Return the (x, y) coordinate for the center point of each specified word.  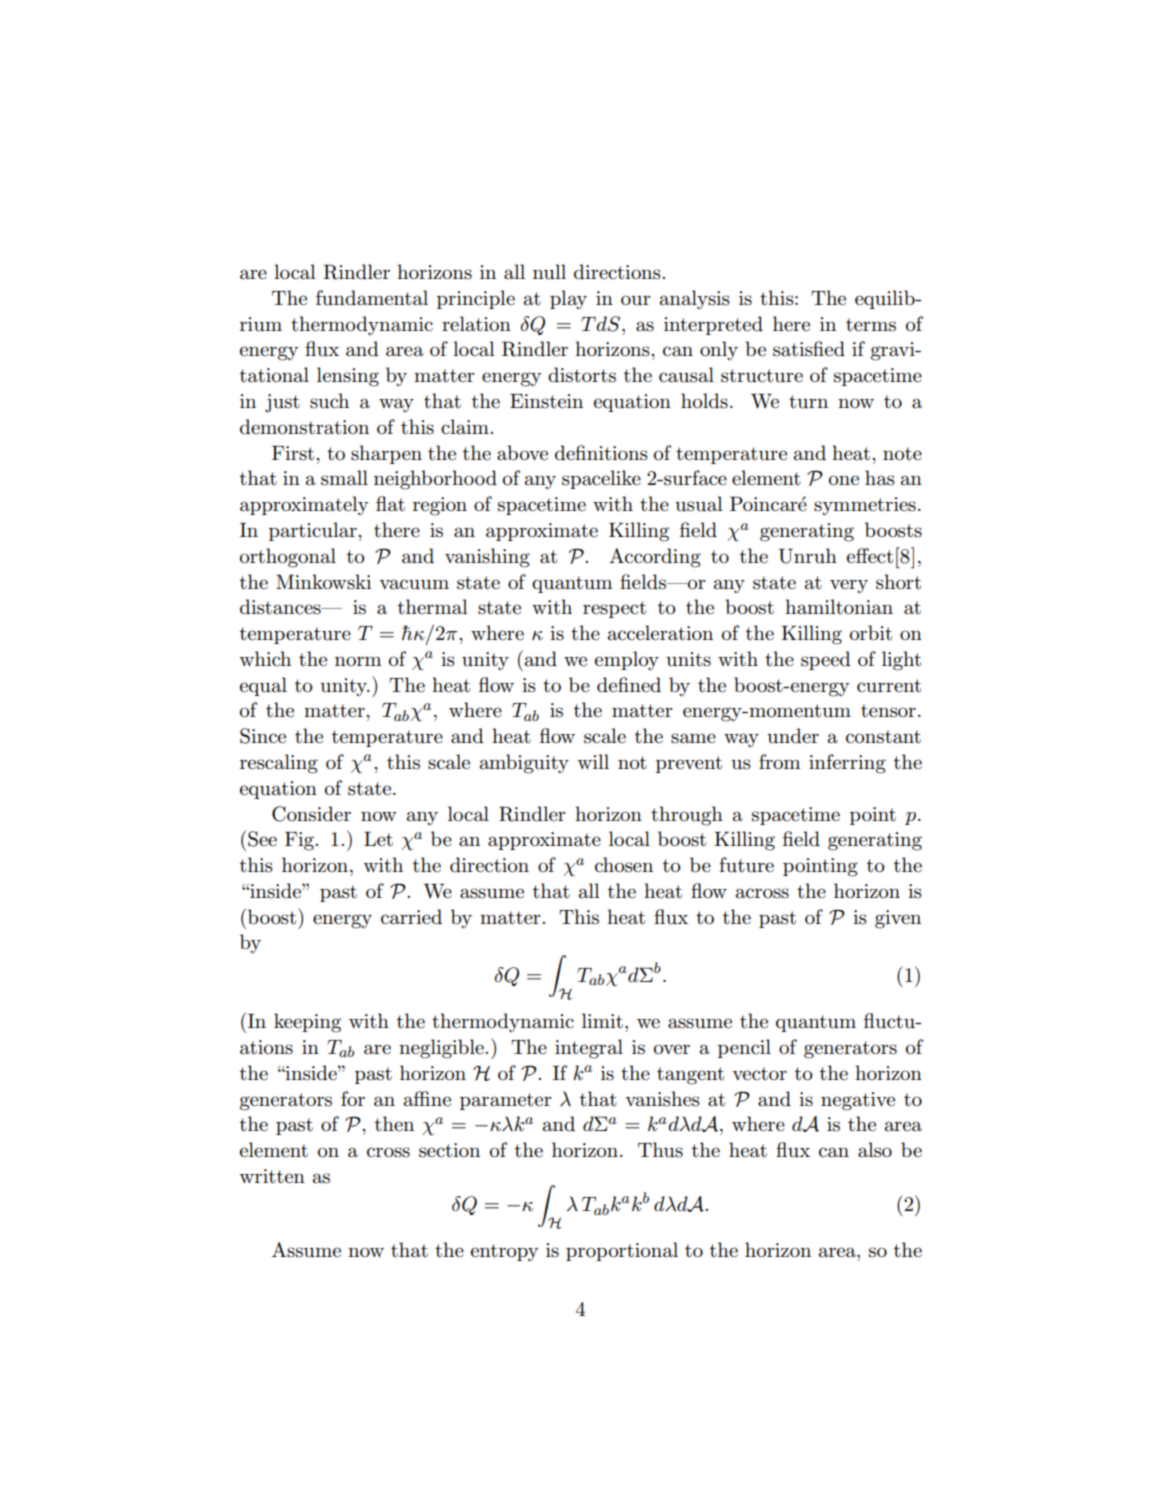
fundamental (372, 298)
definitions (601, 453)
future (746, 865)
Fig (300, 841)
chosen (624, 865)
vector (759, 1074)
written (272, 1176)
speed (826, 660)
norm (358, 661)
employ (627, 661)
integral (589, 1049)
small (344, 478)
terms (871, 325)
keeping (307, 1023)
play (568, 300)
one (844, 480)
